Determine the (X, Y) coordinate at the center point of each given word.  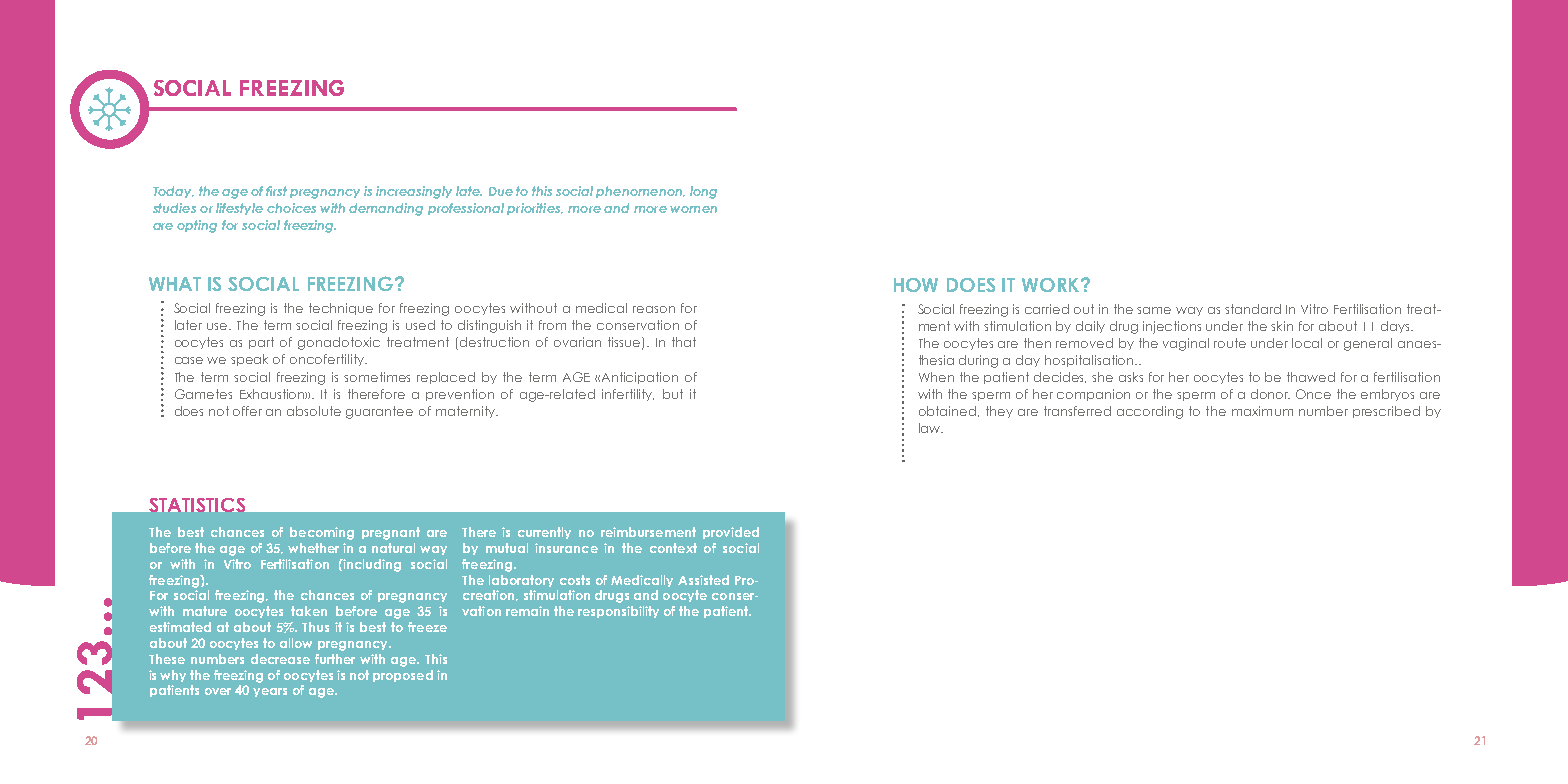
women (693, 209)
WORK (1052, 285)
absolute (314, 411)
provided (731, 533)
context (673, 548)
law (931, 428)
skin (1282, 326)
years (270, 692)
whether (313, 548)
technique (341, 309)
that (684, 342)
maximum (1262, 411)
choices (291, 208)
